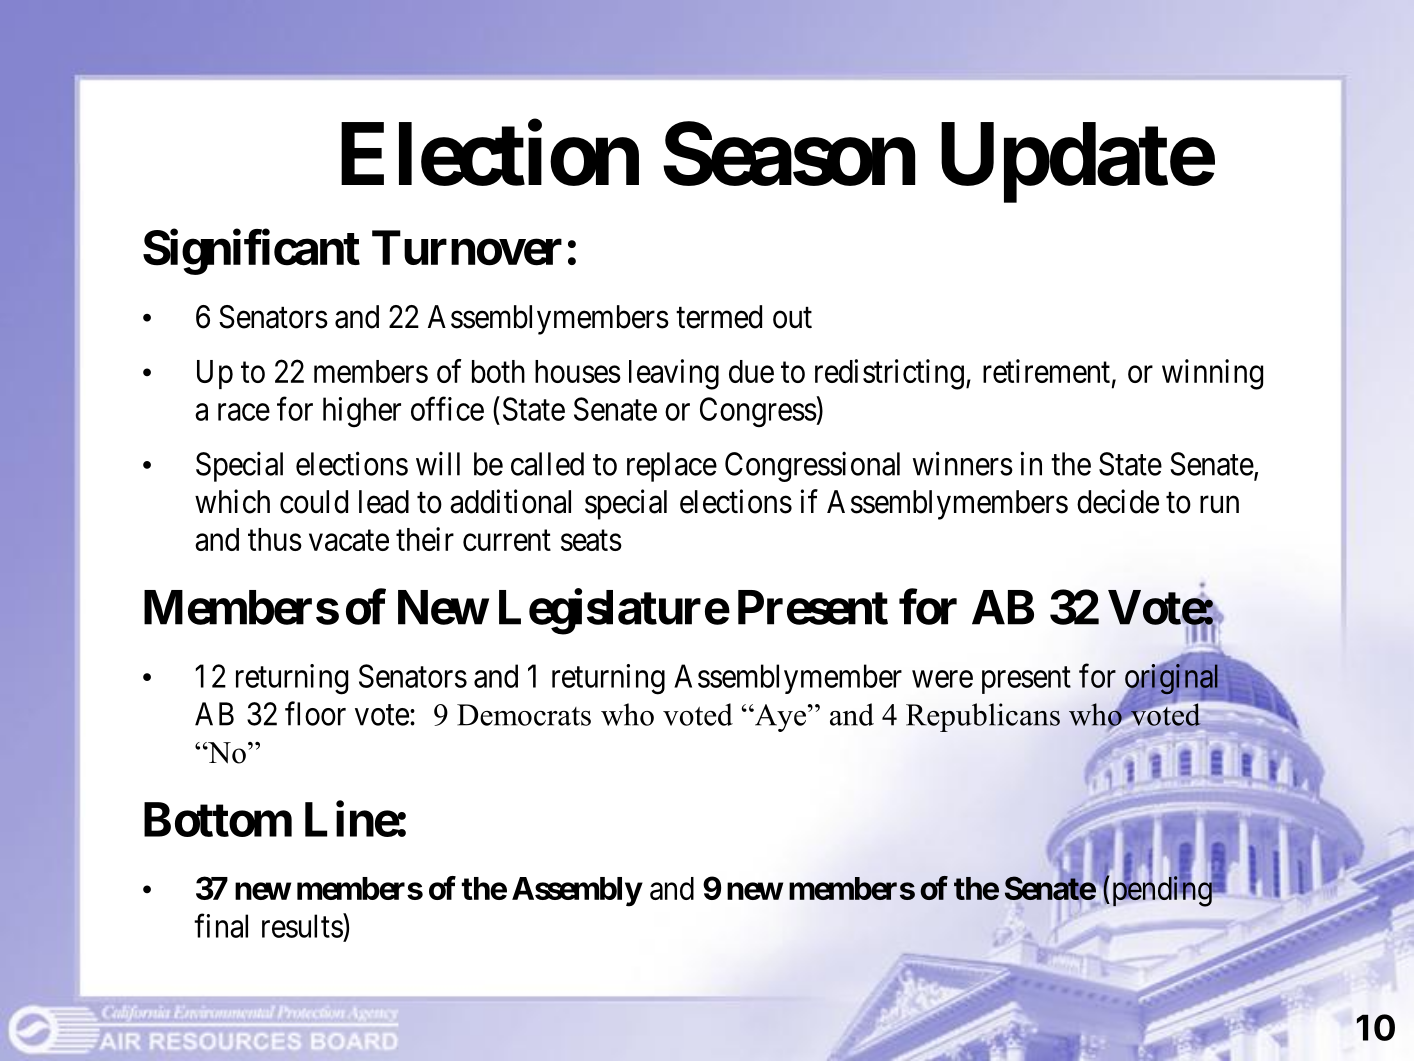 This screenshot has height=1061, width=1414. I want to click on final, so click(221, 926).
